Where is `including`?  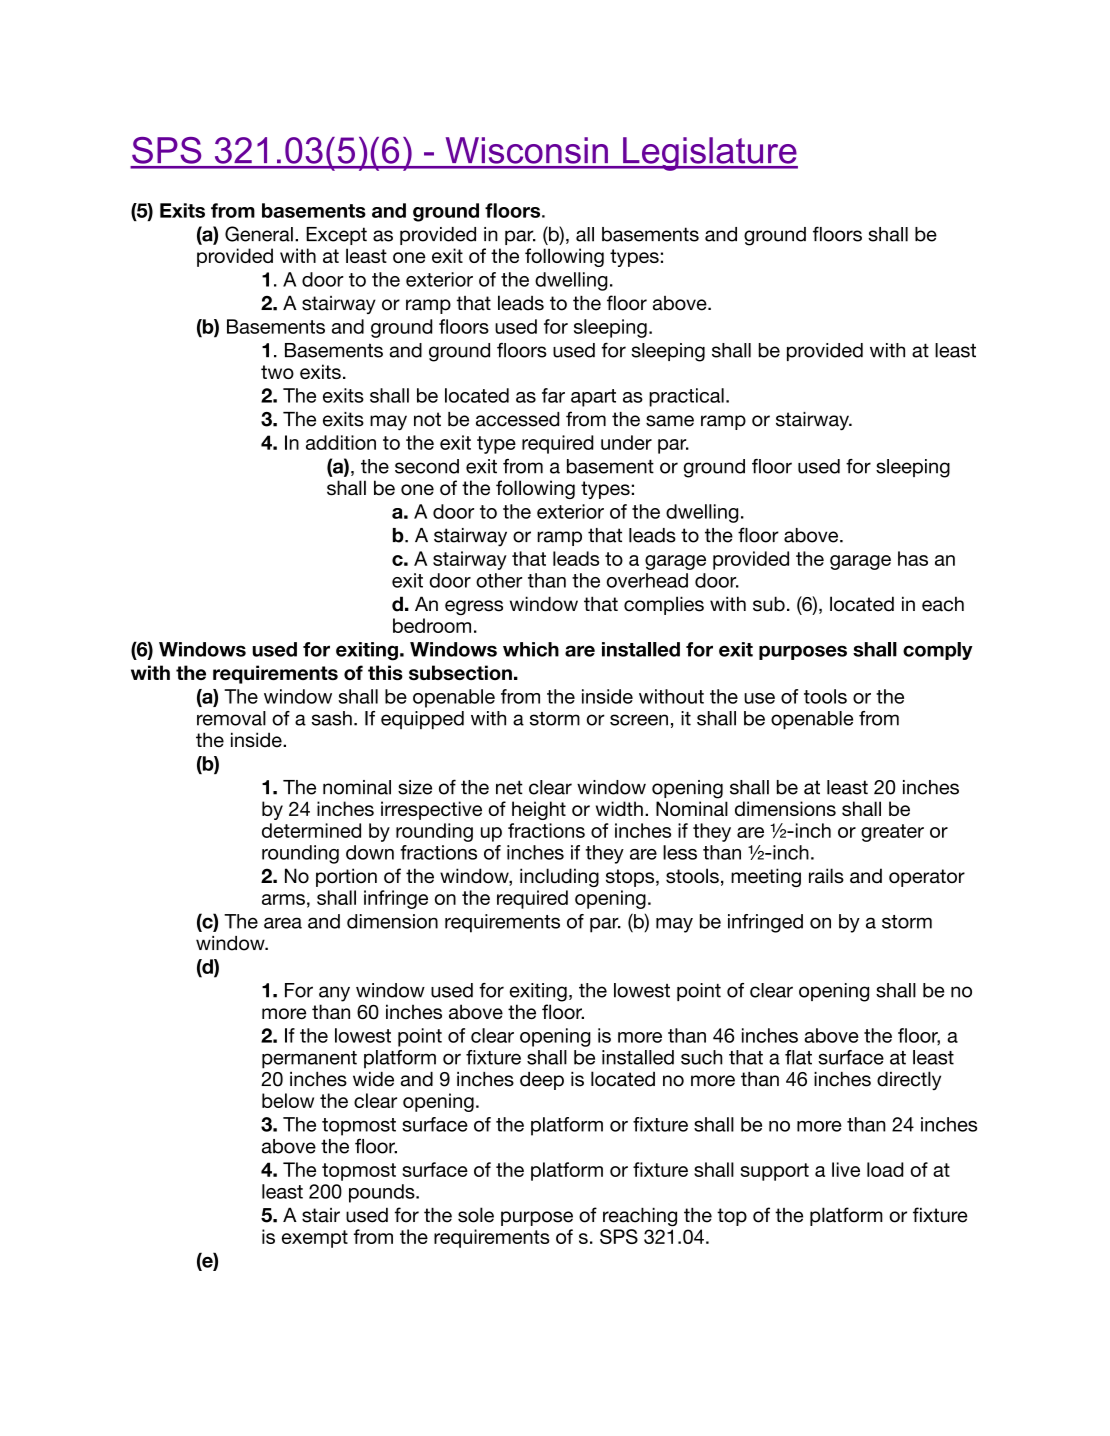
including is located at coordinates (559, 877).
